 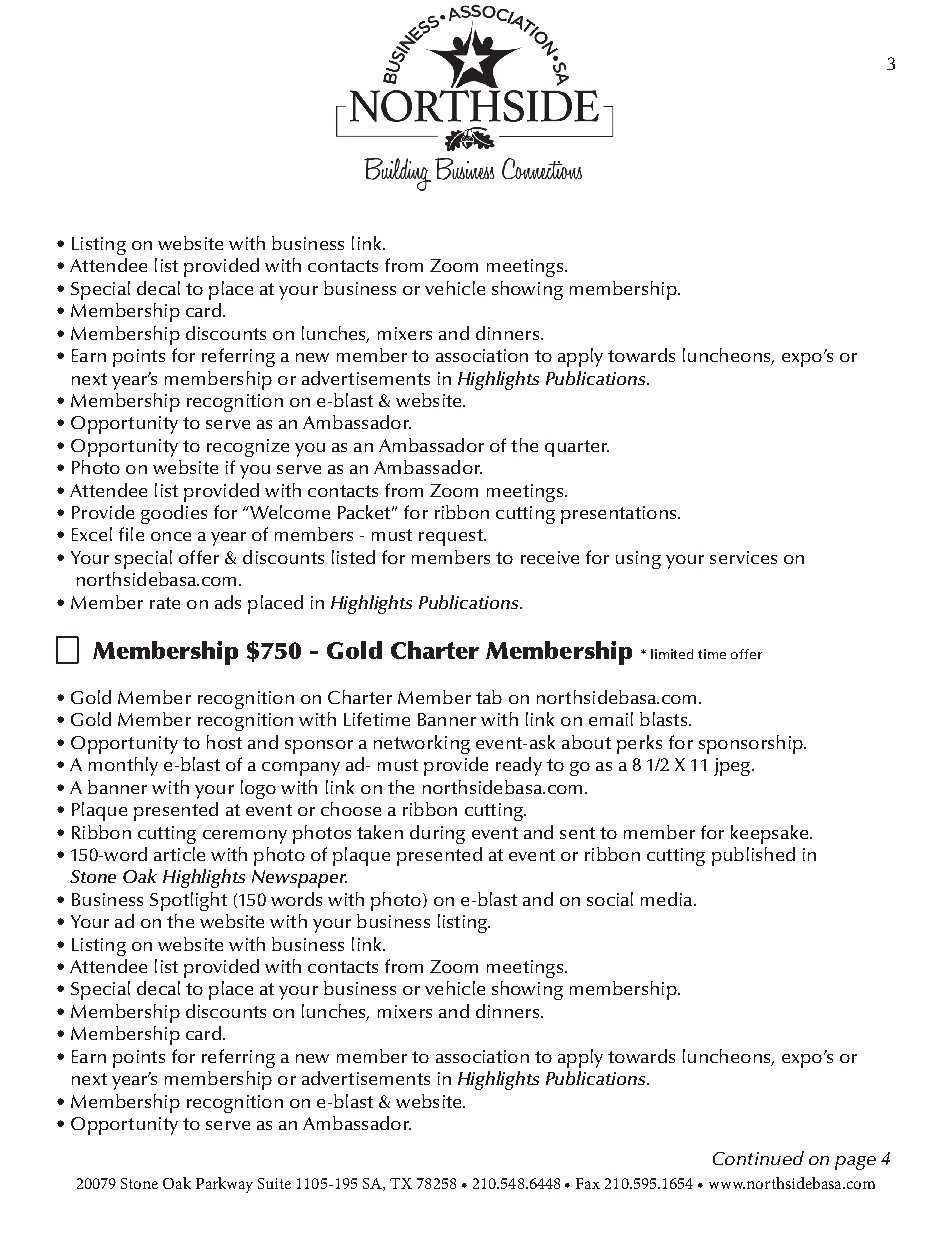 What do you see at coordinates (588, 1183) in the page?
I see `Fax` at bounding box center [588, 1183].
